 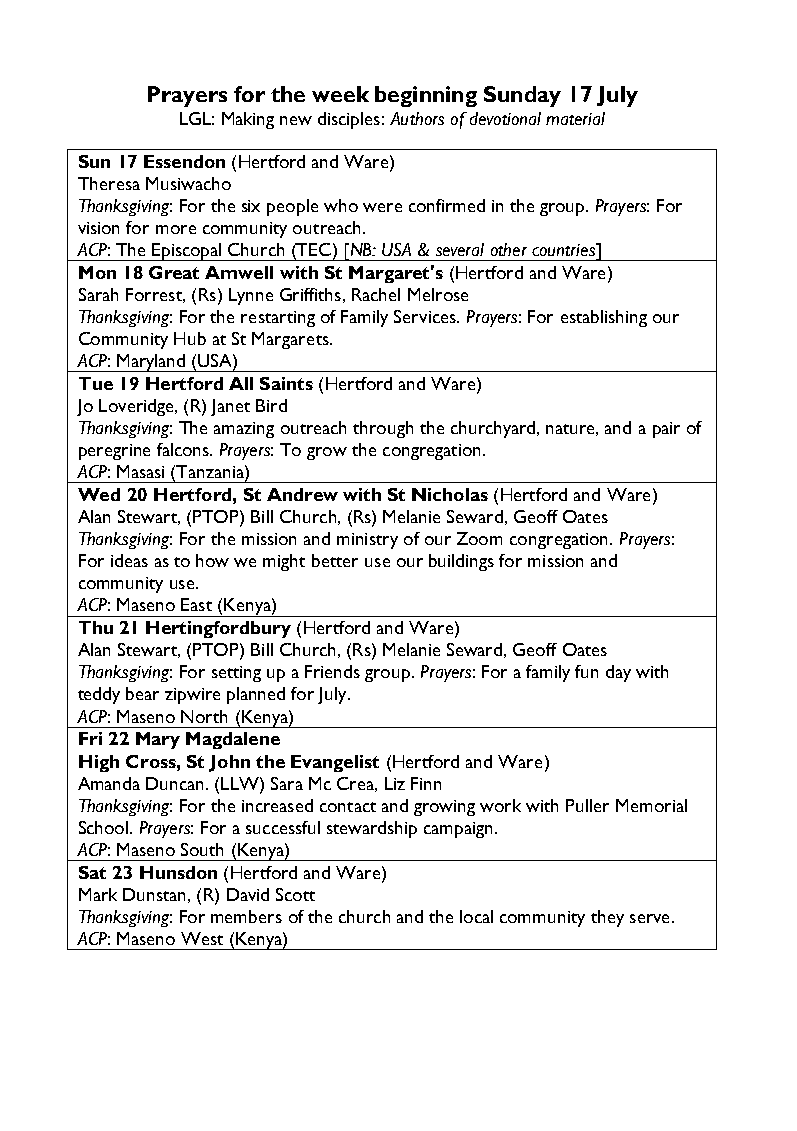 What do you see at coordinates (129, 560) in the screenshot?
I see `ideas` at bounding box center [129, 560].
